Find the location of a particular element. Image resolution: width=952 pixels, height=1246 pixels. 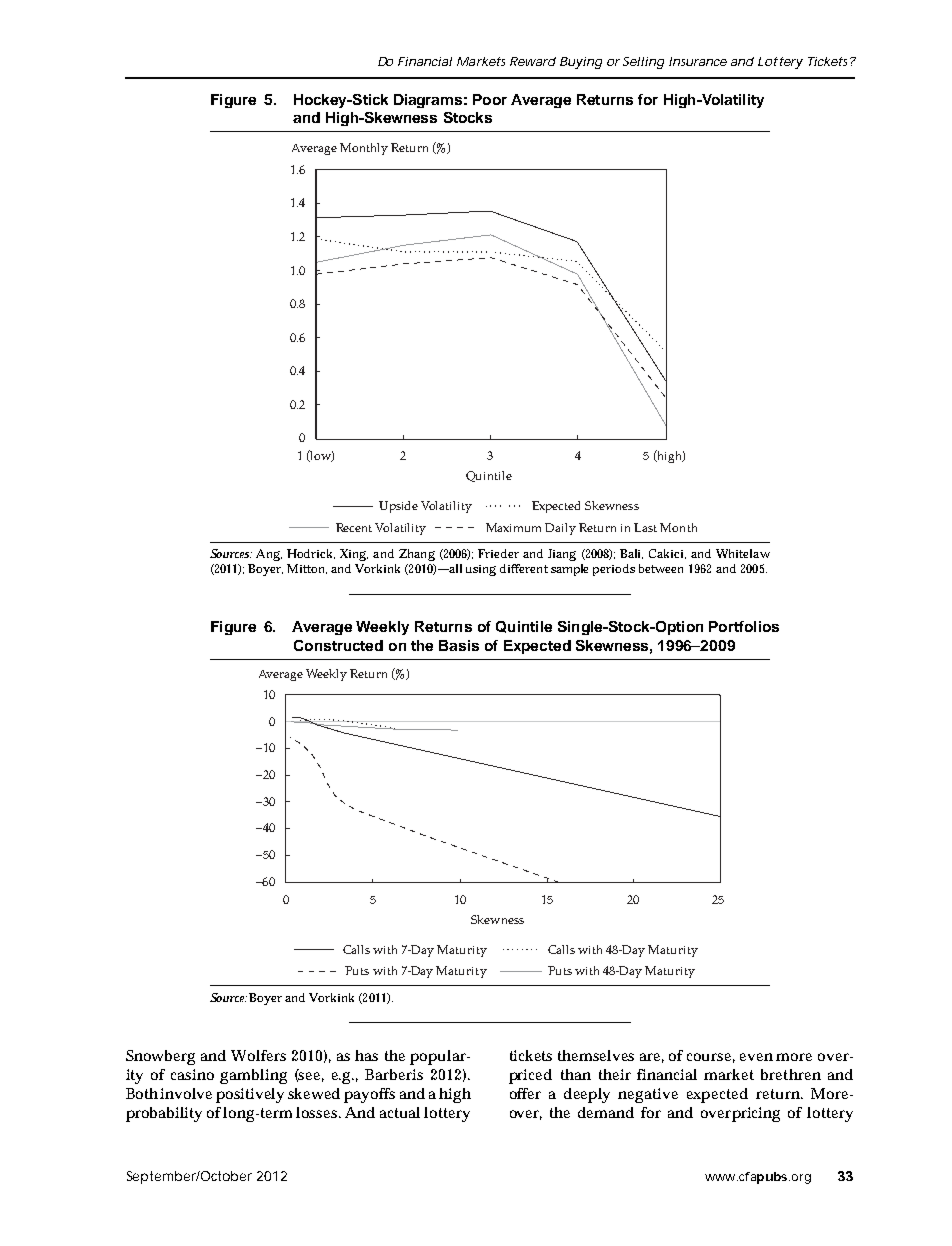

Reward is located at coordinates (533, 61).
